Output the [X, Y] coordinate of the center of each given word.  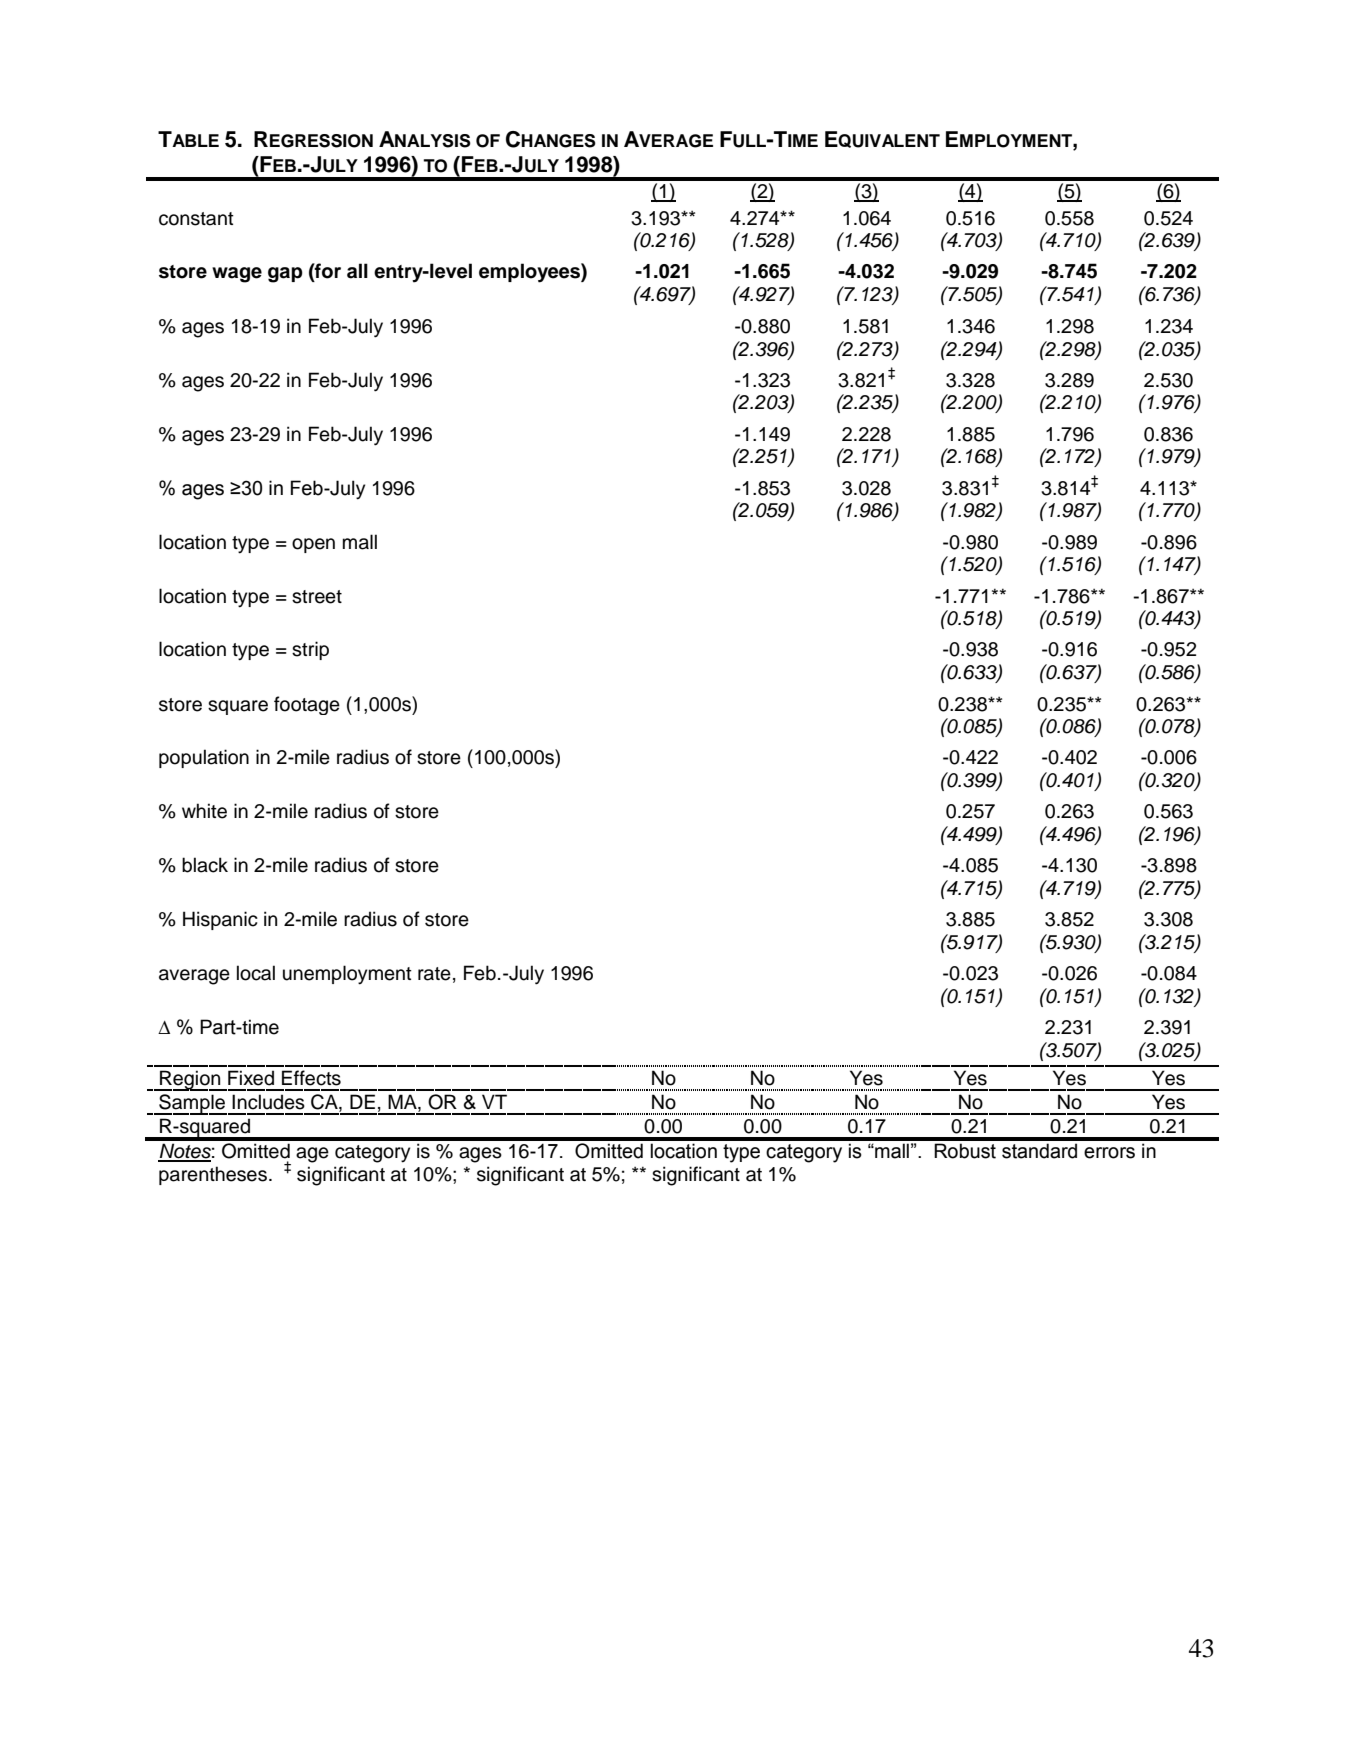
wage [237, 275]
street [317, 597]
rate [434, 974]
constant [196, 219]
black [205, 865]
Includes [268, 1102]
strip [310, 650]
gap [285, 275]
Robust [965, 1151]
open [313, 545]
